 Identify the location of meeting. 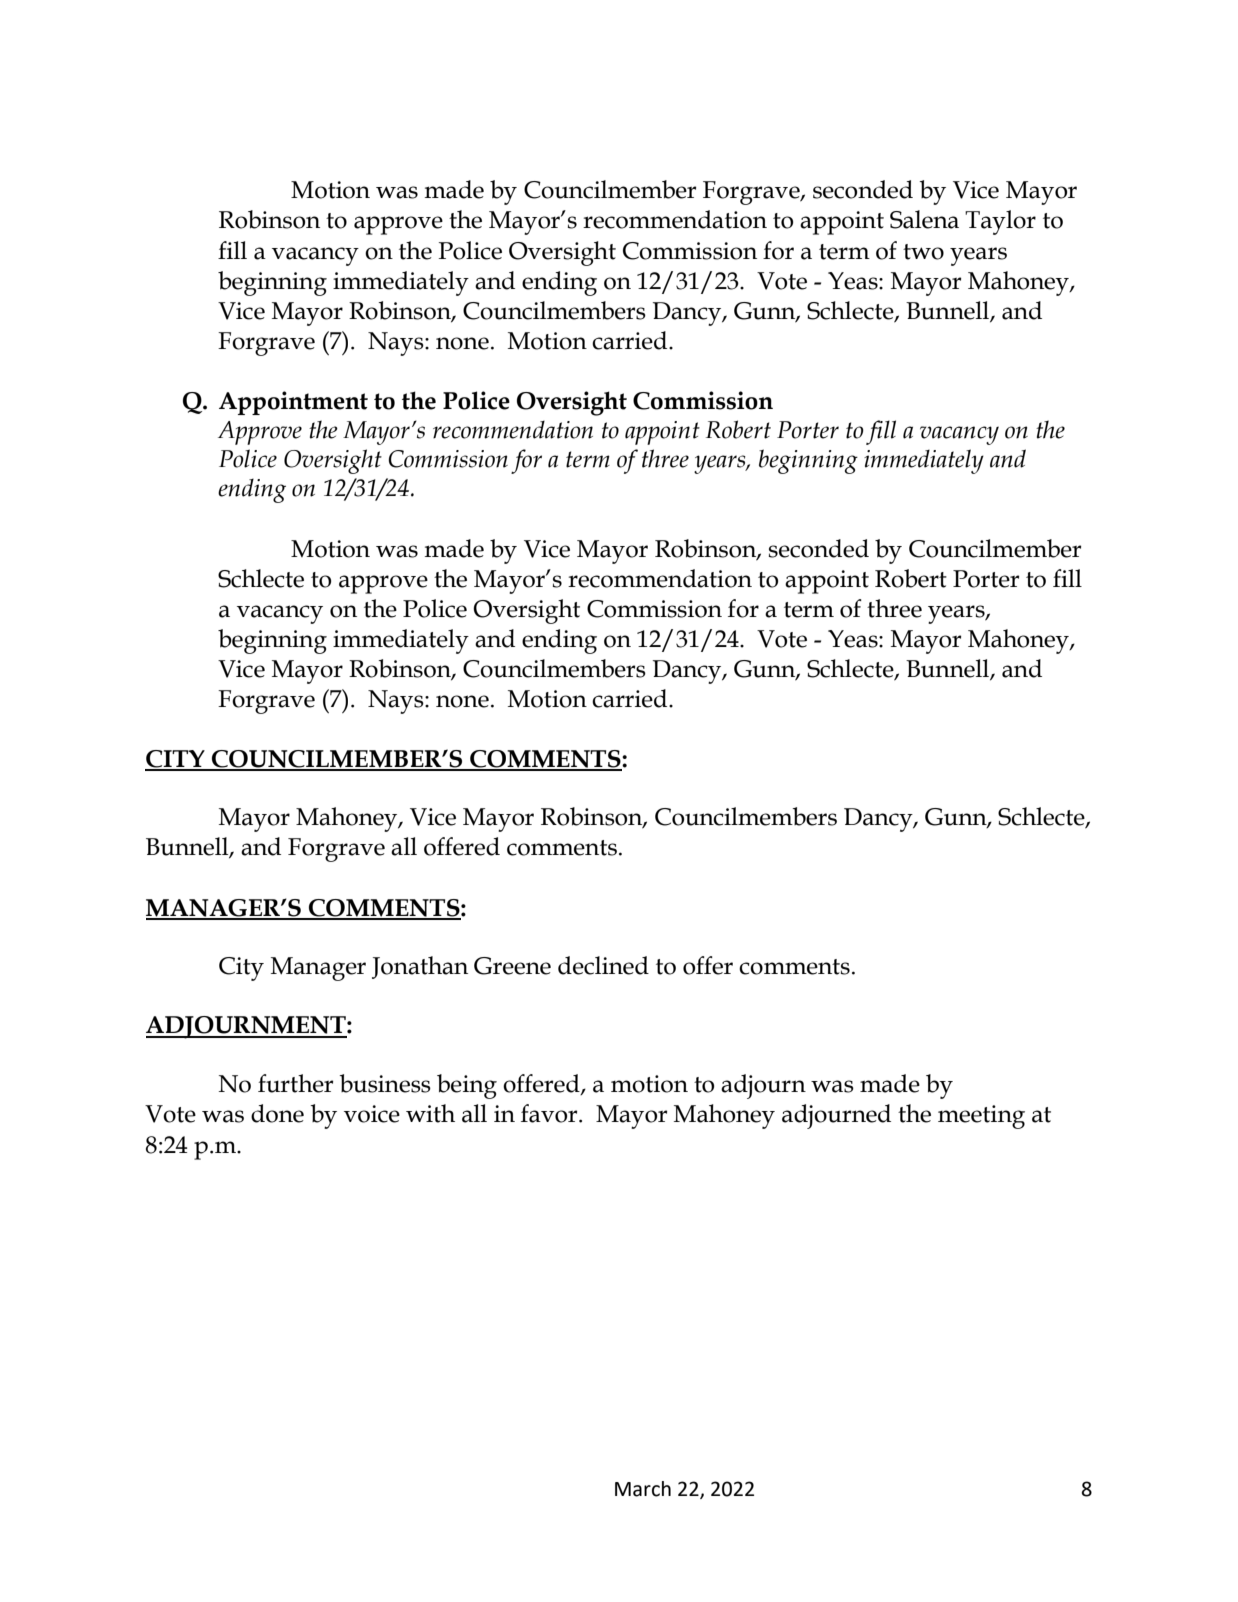
(981, 1117).
